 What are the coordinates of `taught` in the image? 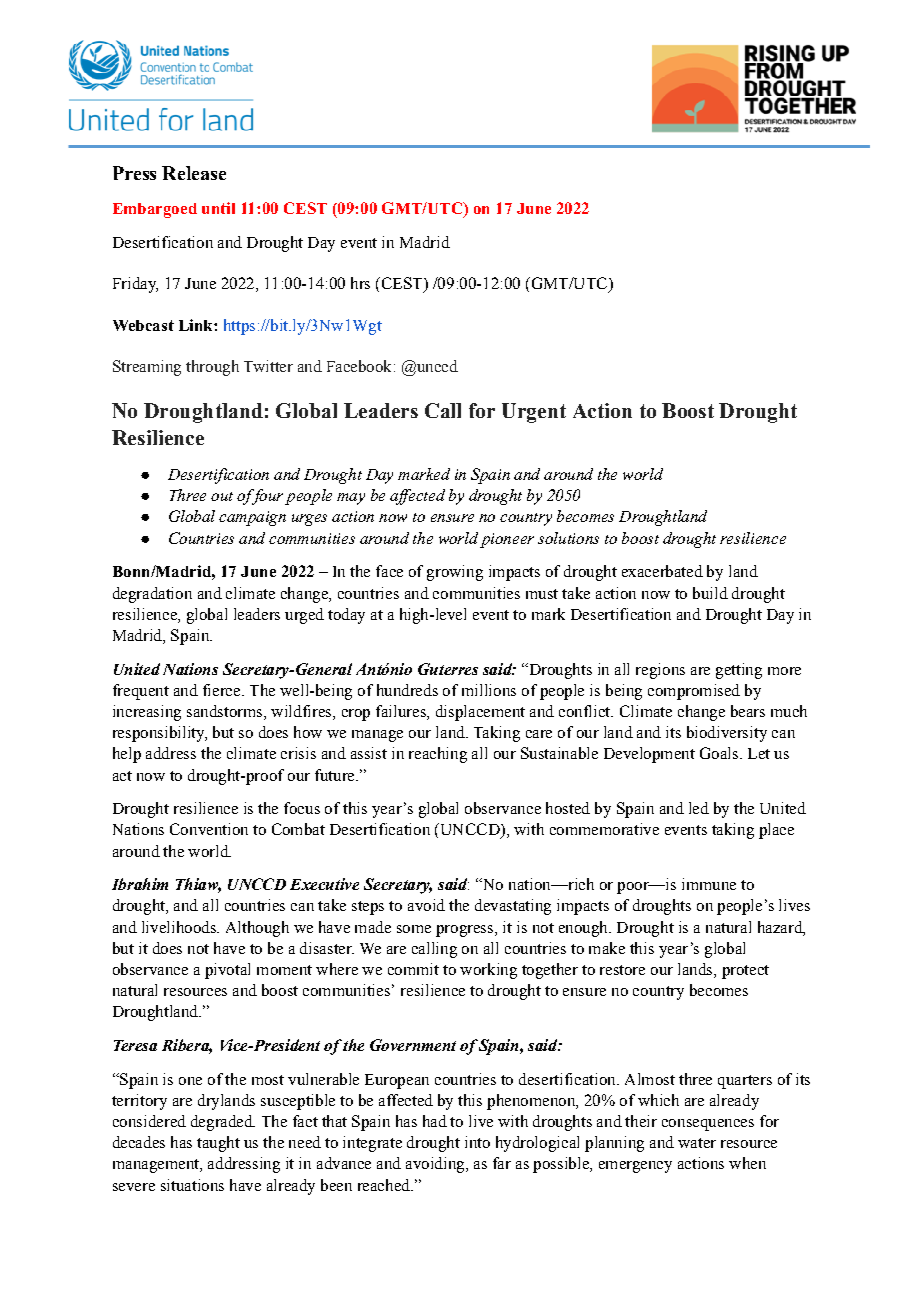 It's located at (218, 1144).
